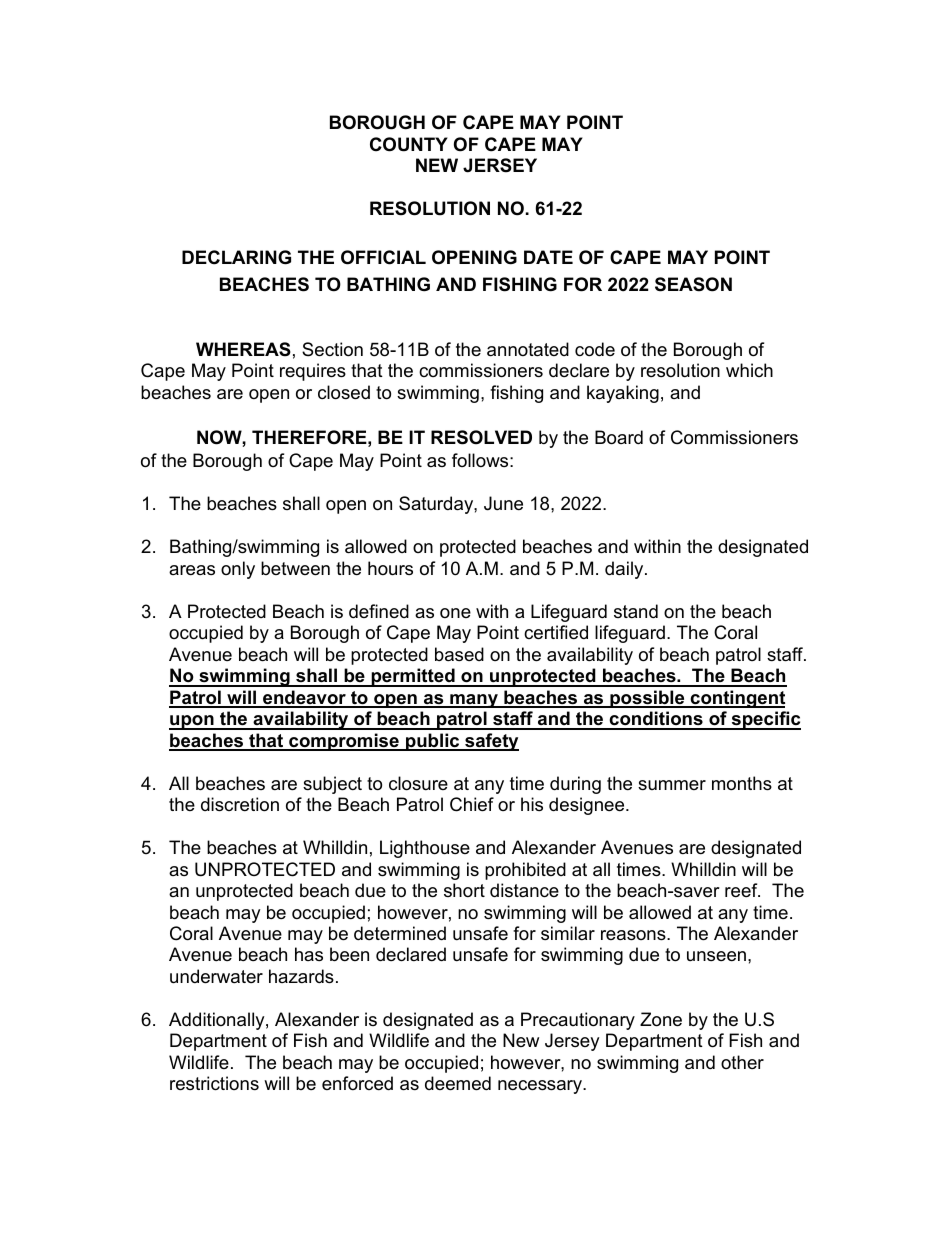 This document has height=1233, width=952. Describe the element at coordinates (344, 392) in the document. I see `closed` at that location.
